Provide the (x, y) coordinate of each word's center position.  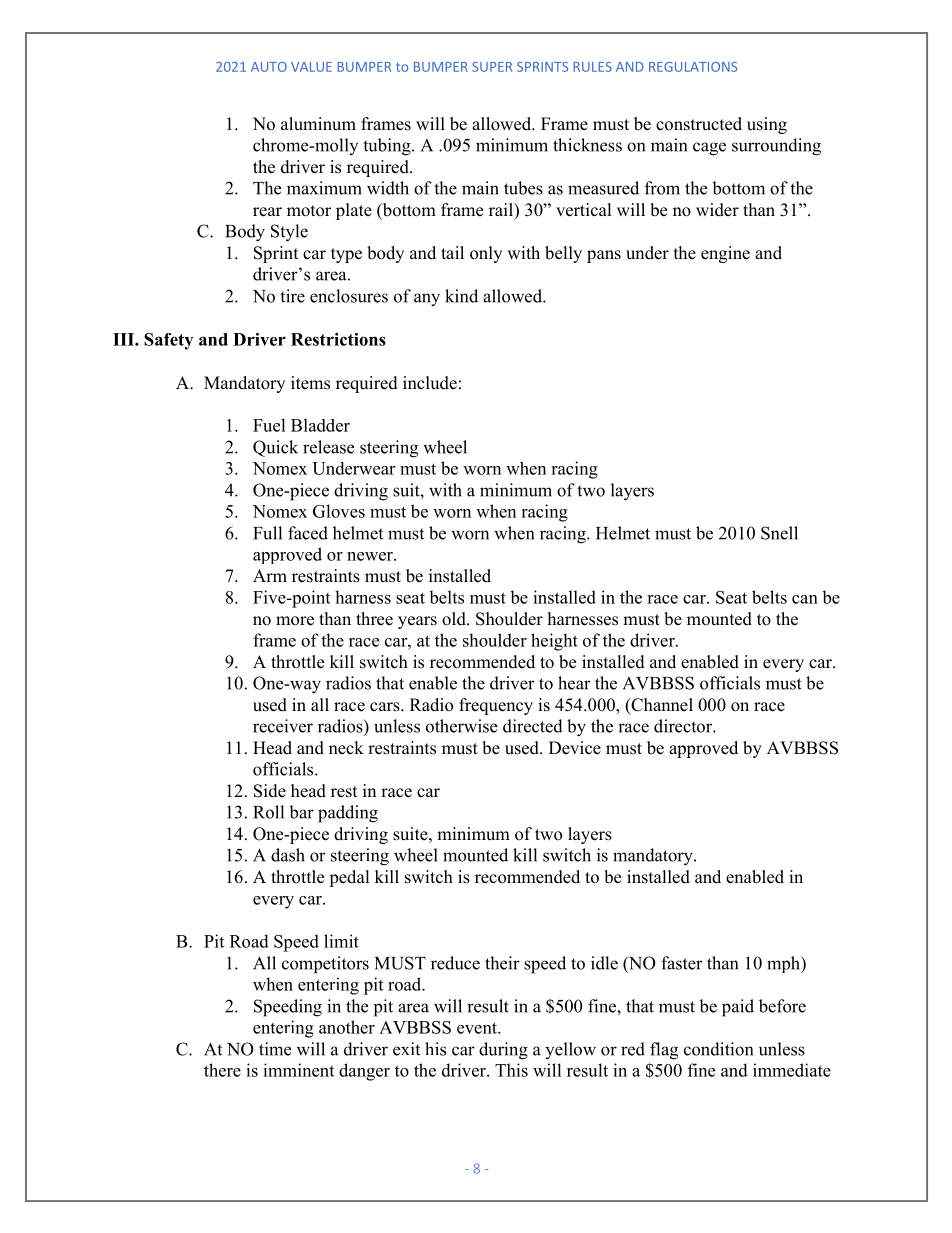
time (275, 1049)
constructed (699, 124)
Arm (270, 575)
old (455, 619)
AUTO (269, 67)
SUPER (492, 67)
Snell (779, 533)
